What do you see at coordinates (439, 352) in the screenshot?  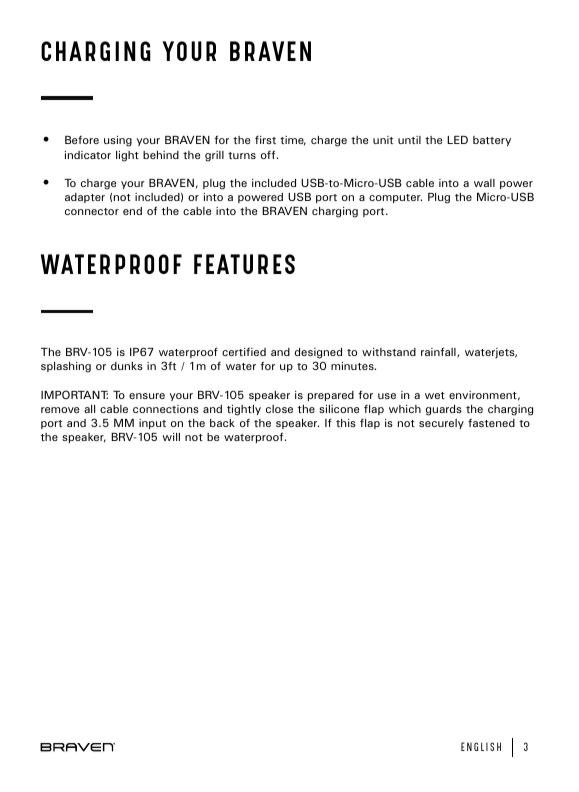 I see `rainfall` at bounding box center [439, 352].
